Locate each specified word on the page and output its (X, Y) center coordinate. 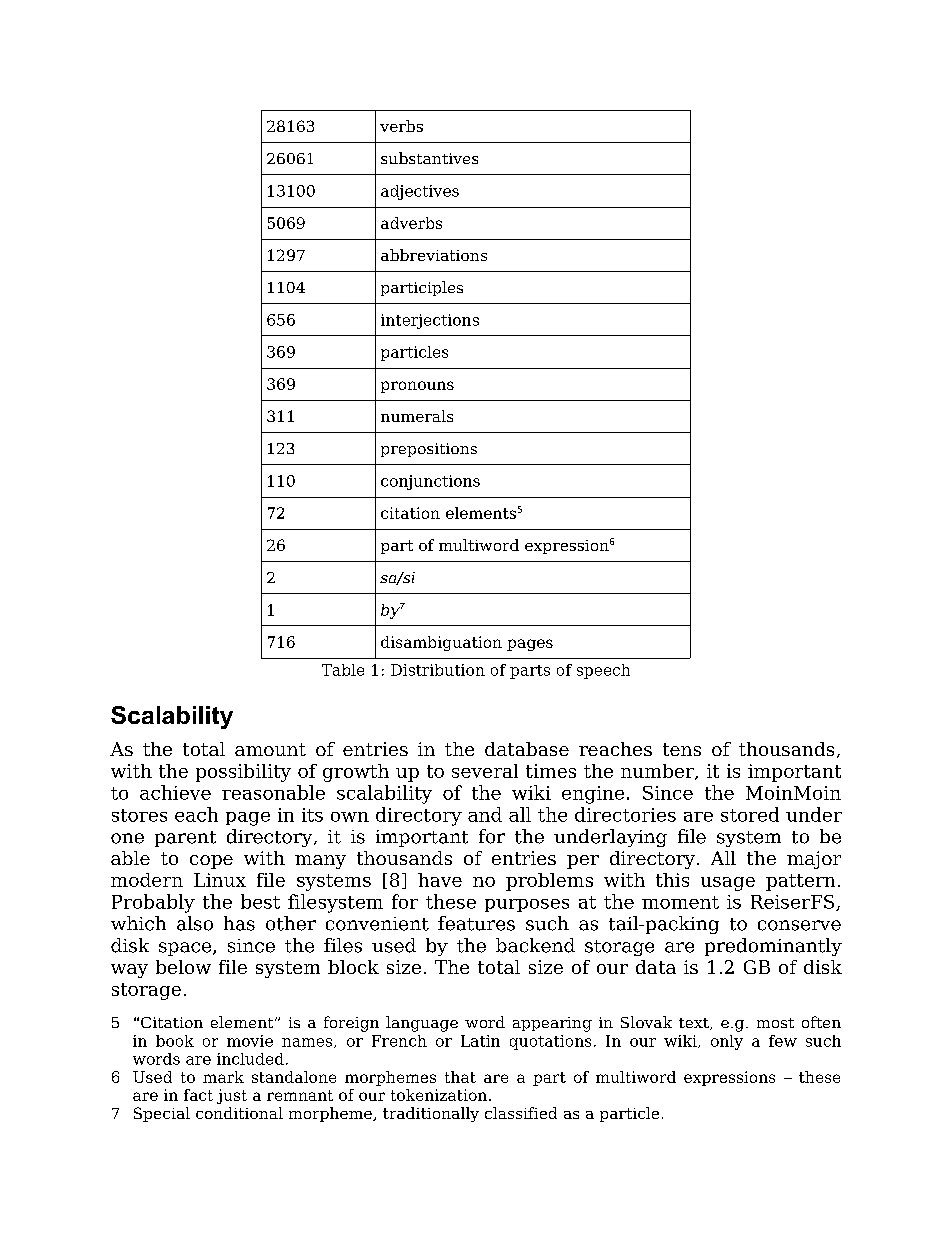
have (440, 880)
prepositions (429, 450)
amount (270, 749)
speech (603, 671)
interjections (430, 321)
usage (728, 884)
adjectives (420, 192)
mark (223, 1077)
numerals (417, 416)
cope (211, 862)
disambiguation (441, 643)
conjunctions (430, 482)
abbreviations (434, 255)
